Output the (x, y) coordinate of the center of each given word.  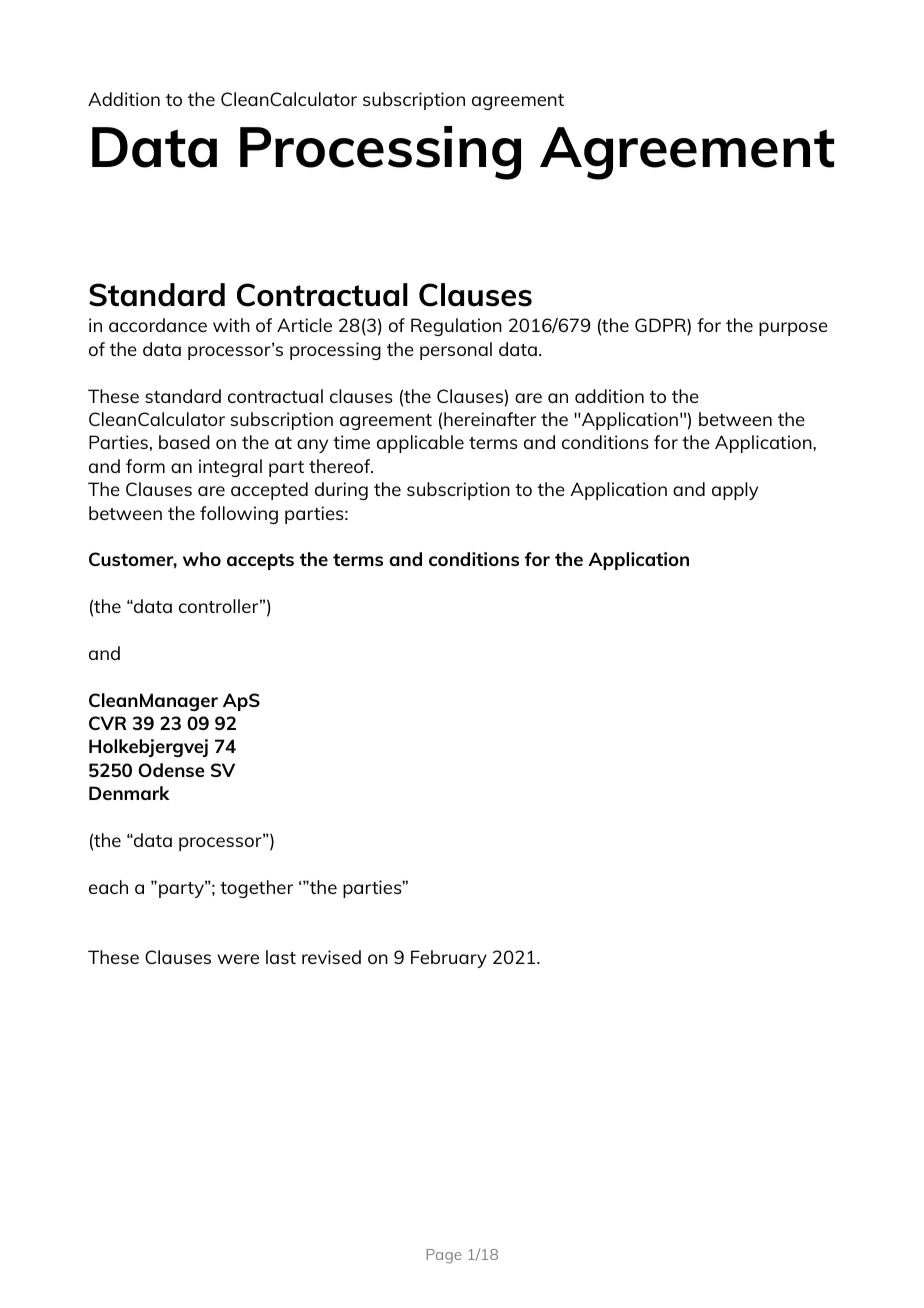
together (256, 889)
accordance (158, 325)
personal (456, 351)
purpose (793, 329)
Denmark (129, 793)
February (449, 959)
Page (444, 1256)
